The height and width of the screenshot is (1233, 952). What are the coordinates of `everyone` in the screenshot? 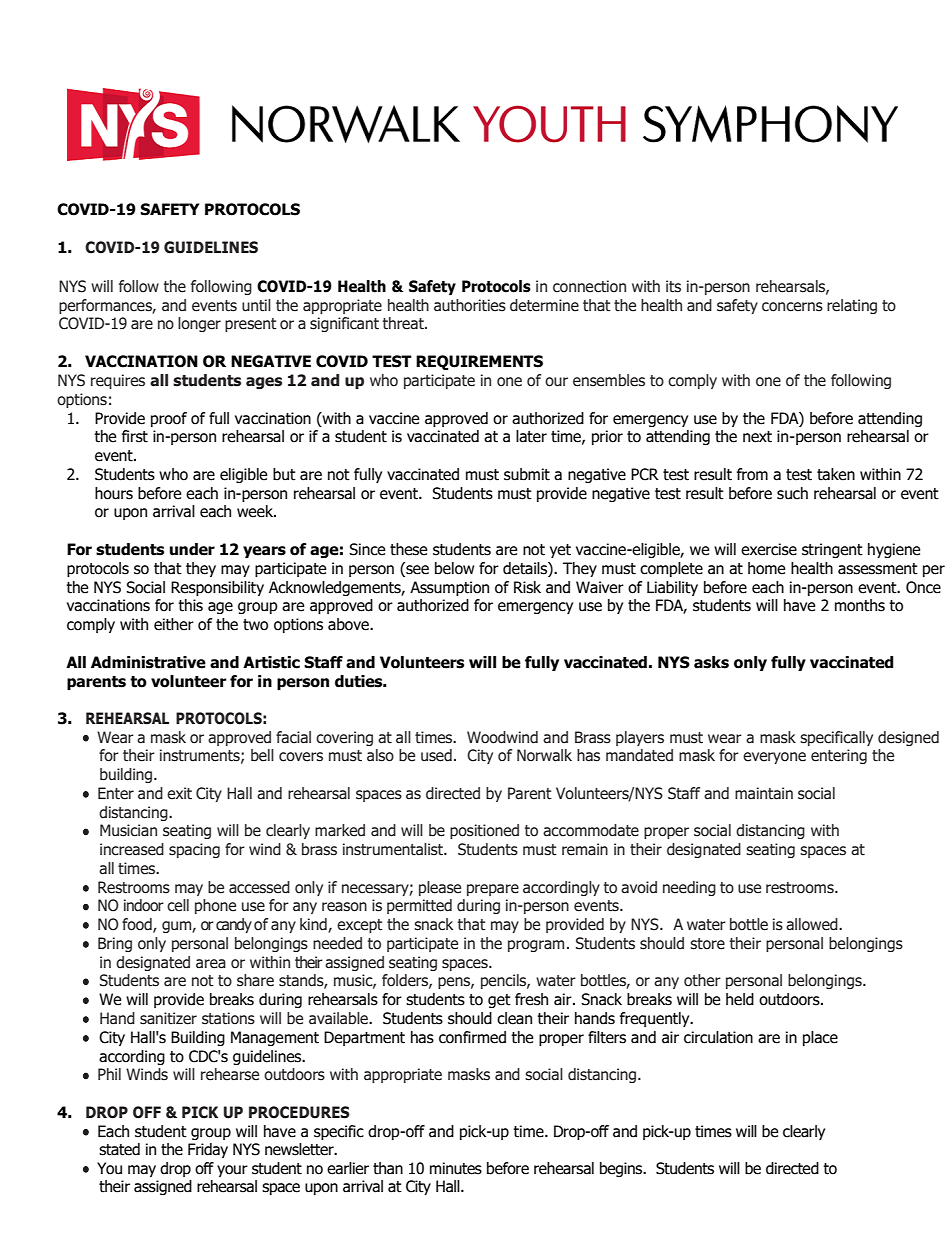 It's located at (774, 758).
